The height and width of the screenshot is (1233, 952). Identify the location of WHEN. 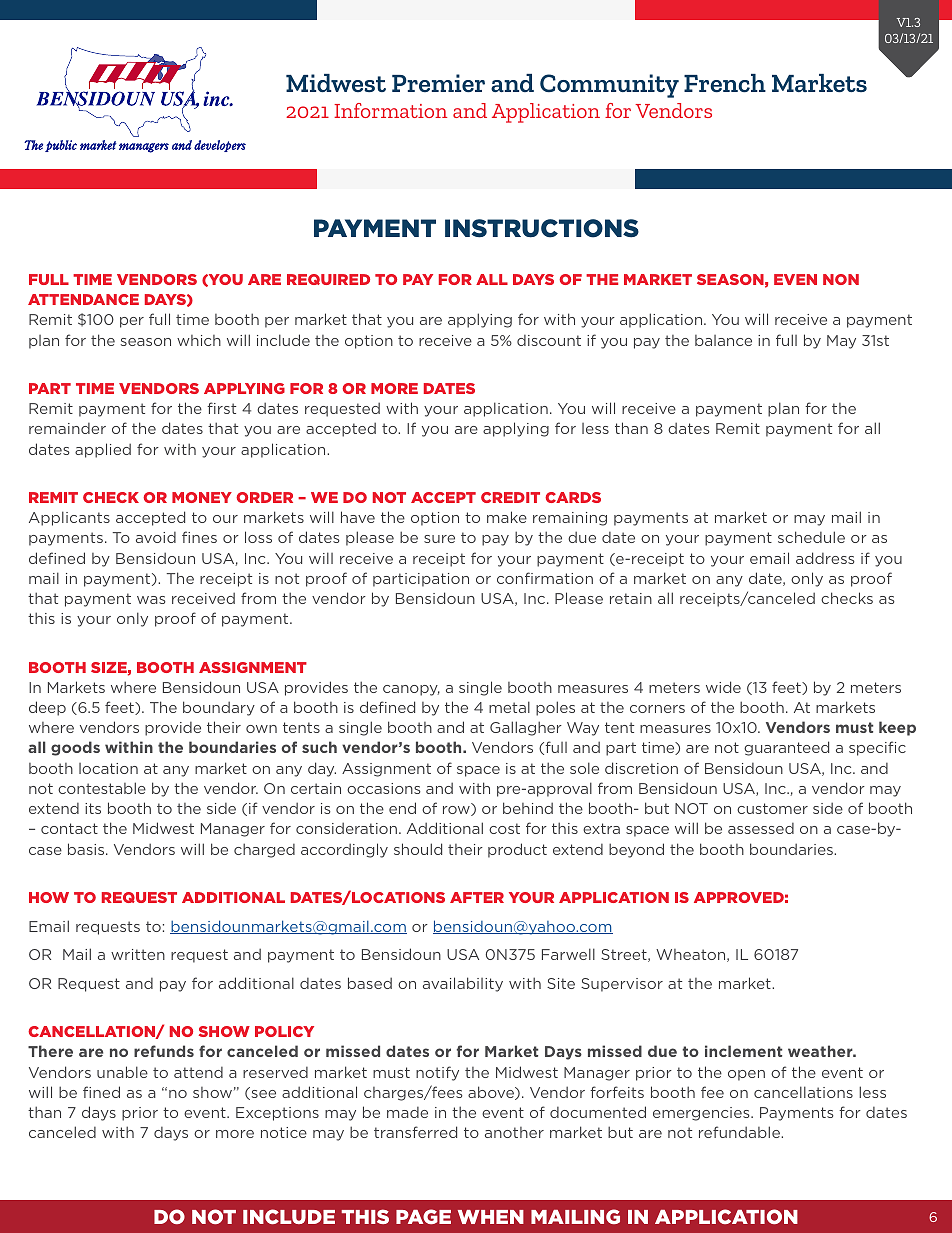
(491, 1217).
